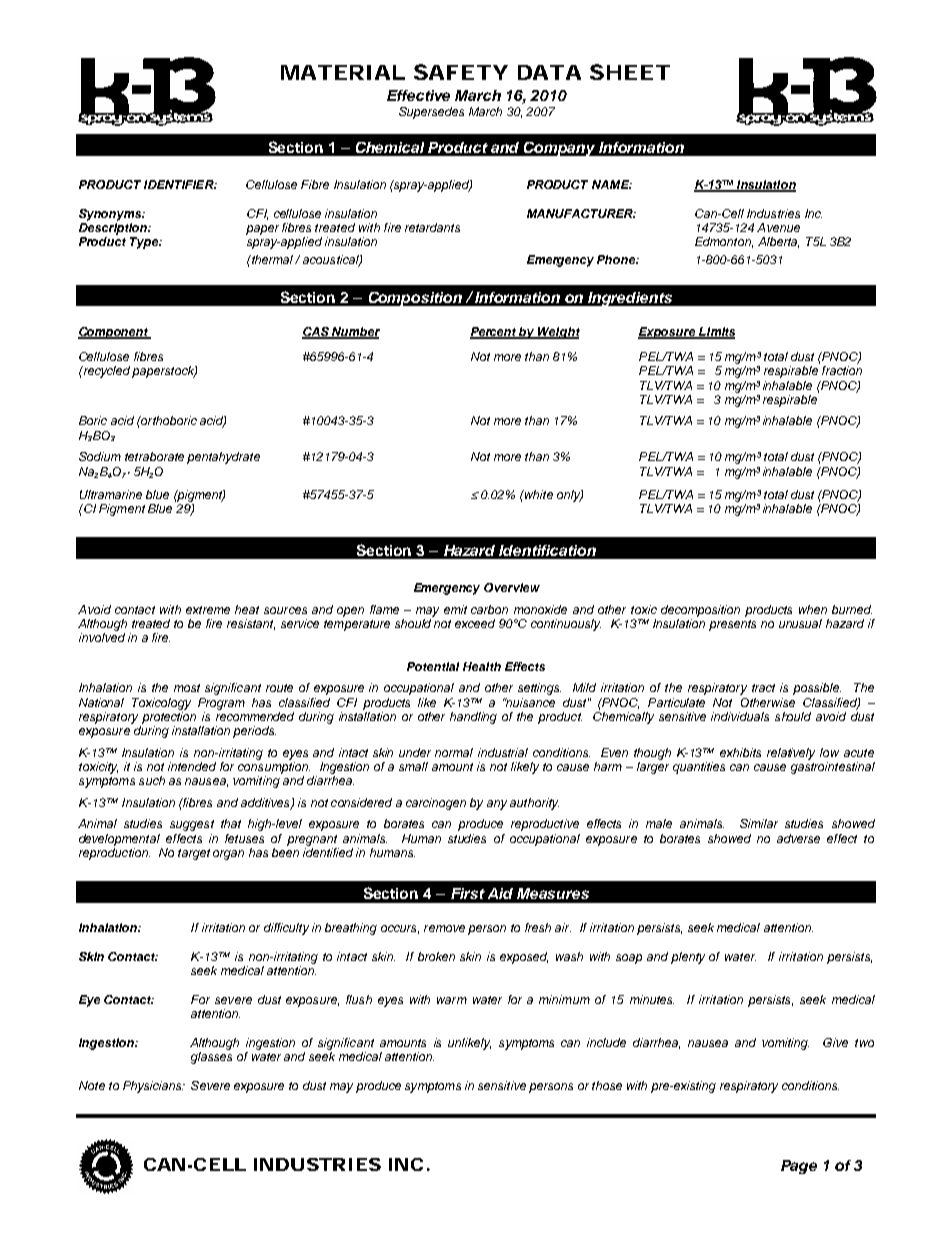  I want to click on extreme, so click(208, 610).
